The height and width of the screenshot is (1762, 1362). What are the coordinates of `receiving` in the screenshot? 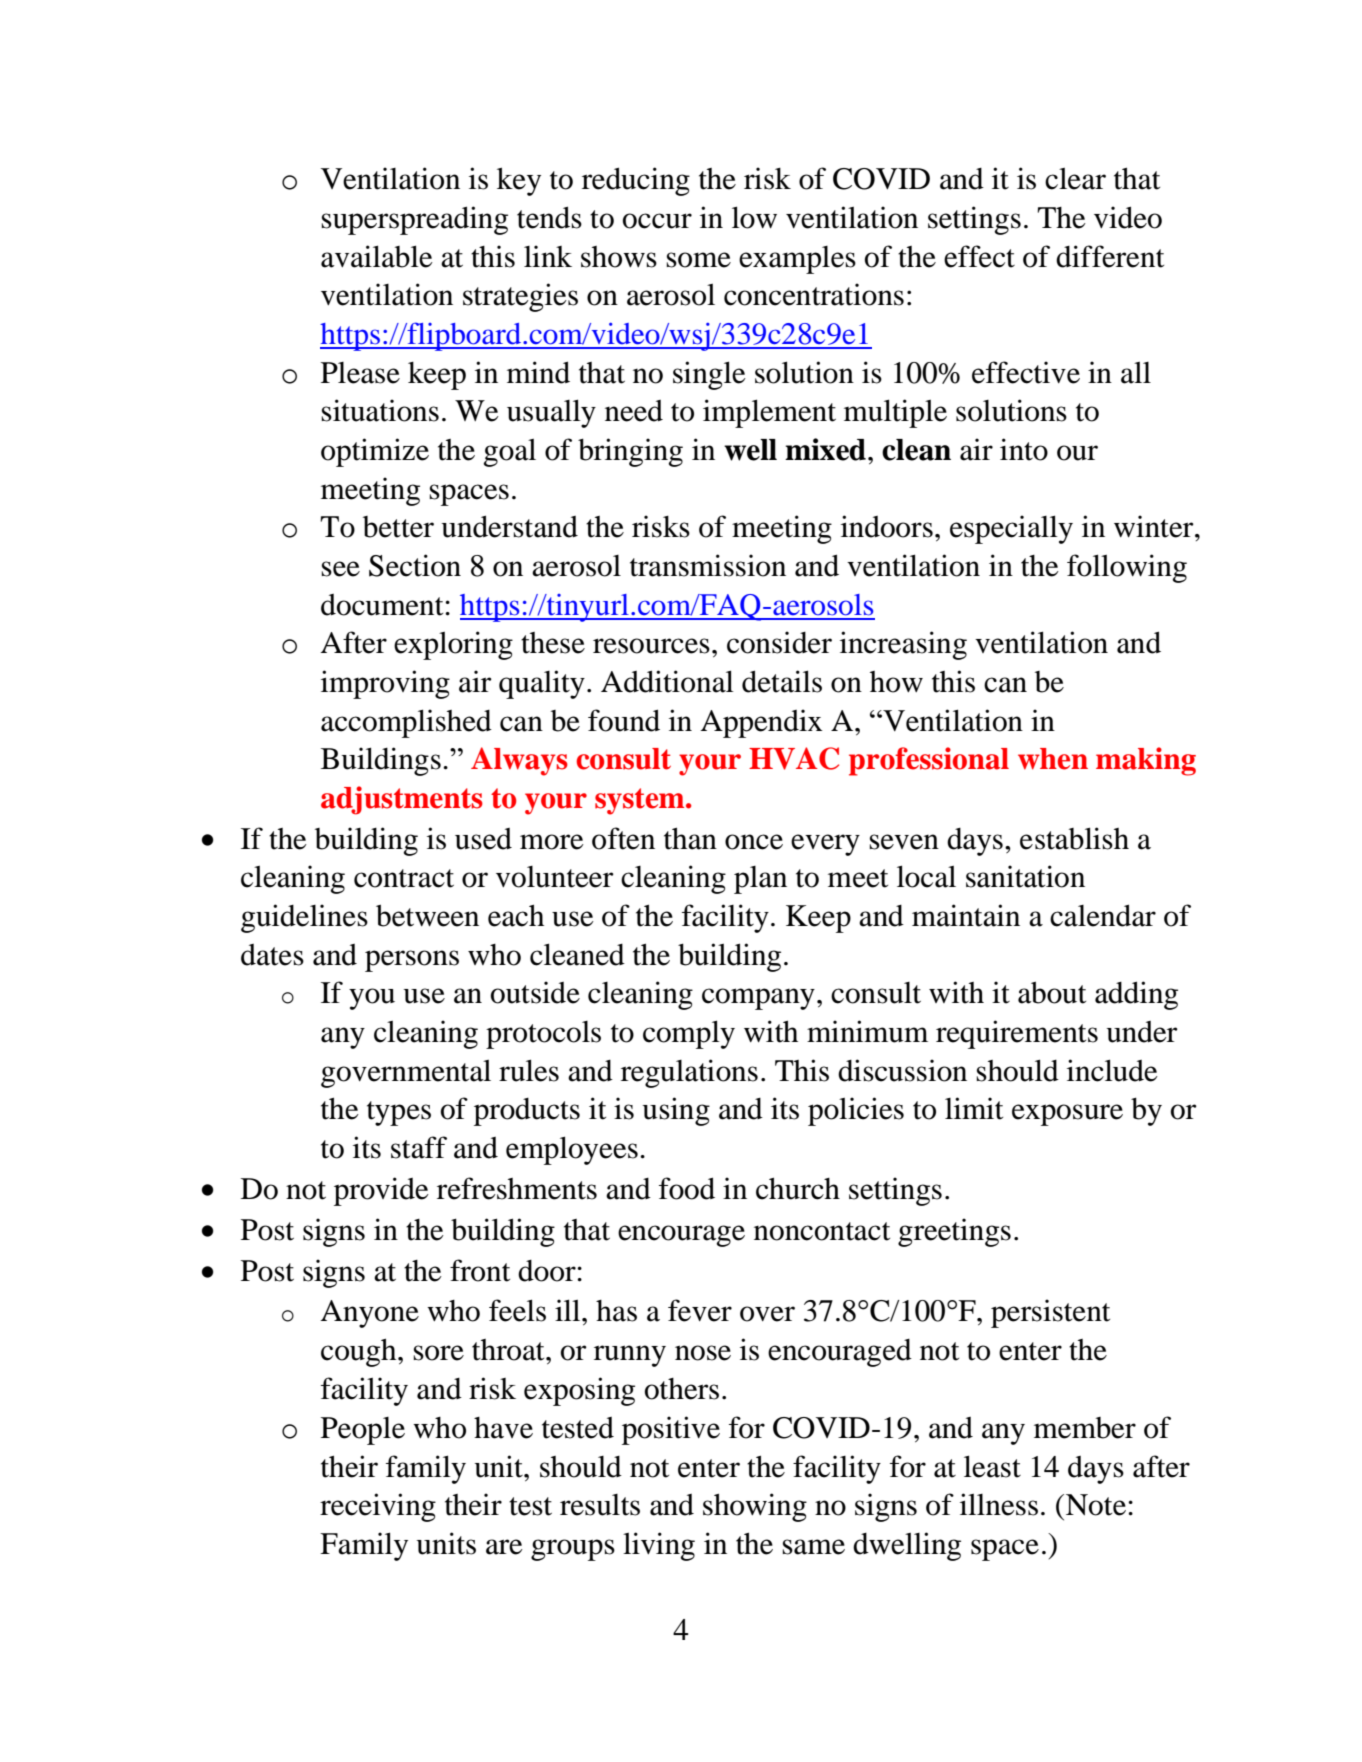 It's located at (378, 1507).
